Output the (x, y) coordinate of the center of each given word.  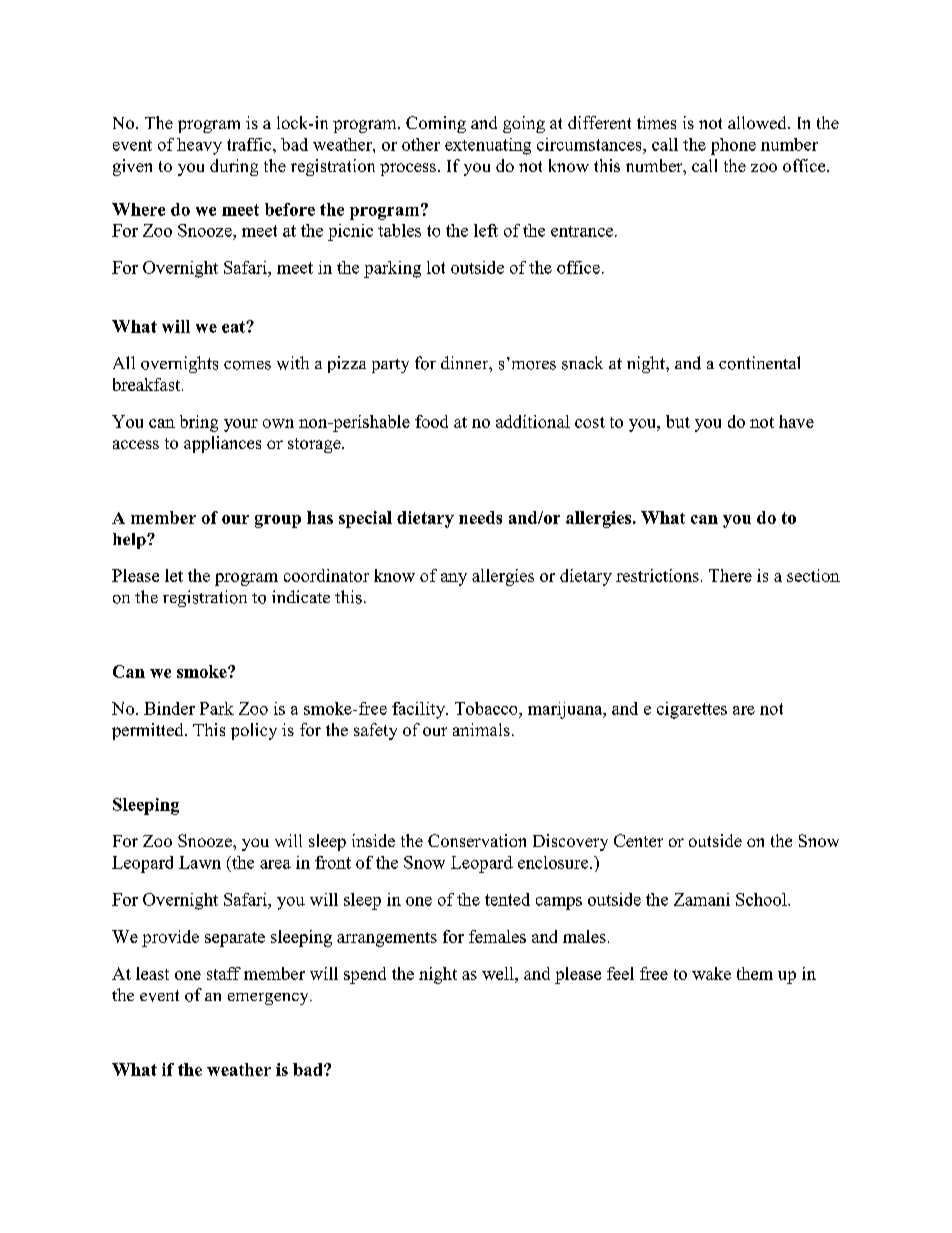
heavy (199, 146)
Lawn (200, 862)
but (678, 421)
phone (733, 146)
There (730, 575)
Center (638, 840)
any (454, 579)
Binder (169, 708)
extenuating (488, 146)
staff (224, 973)
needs (480, 517)
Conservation (477, 840)
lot (436, 267)
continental (759, 363)
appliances (222, 444)
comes (247, 365)
